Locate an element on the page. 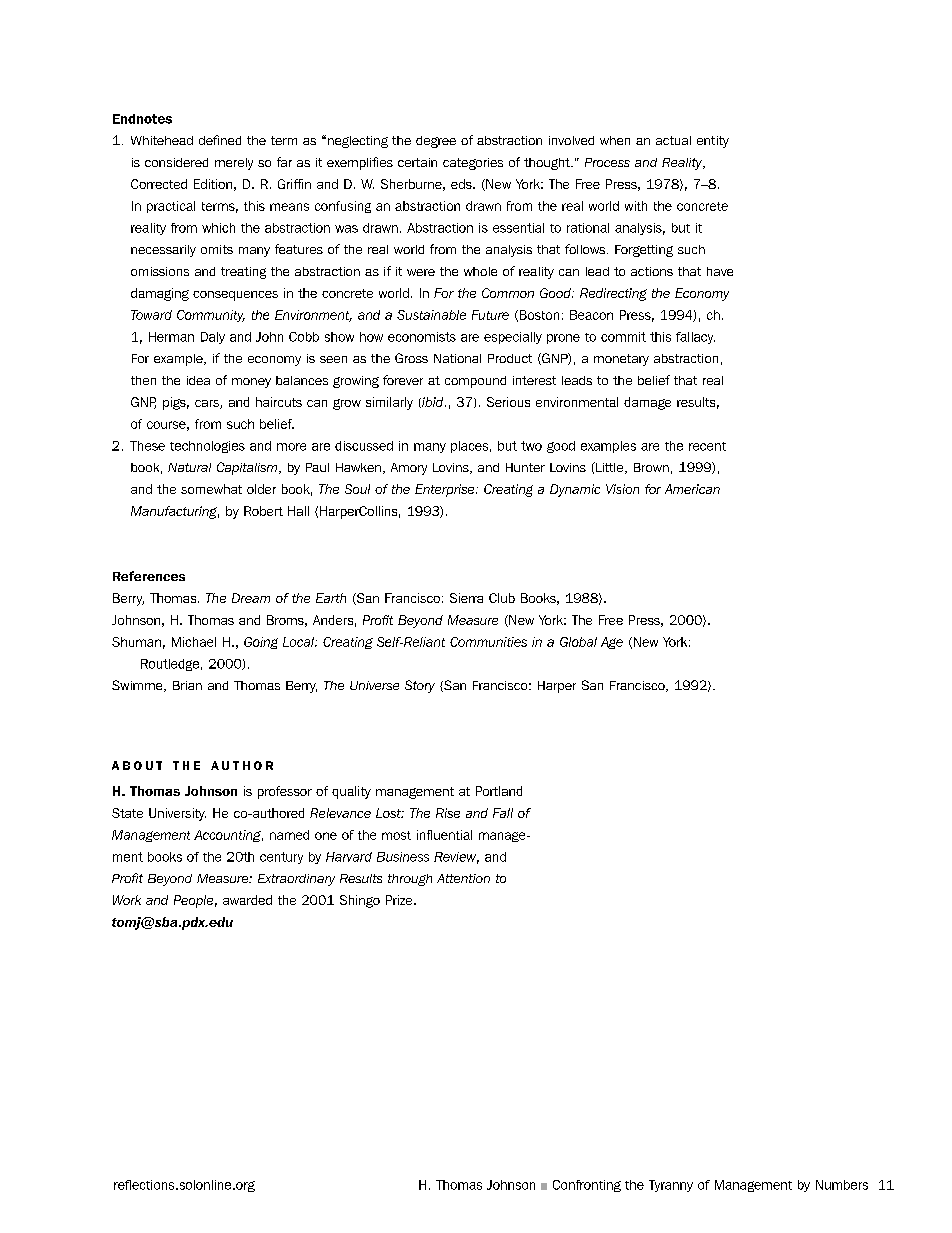 This image has height=1233, width=952. Communities is located at coordinates (488, 642).
